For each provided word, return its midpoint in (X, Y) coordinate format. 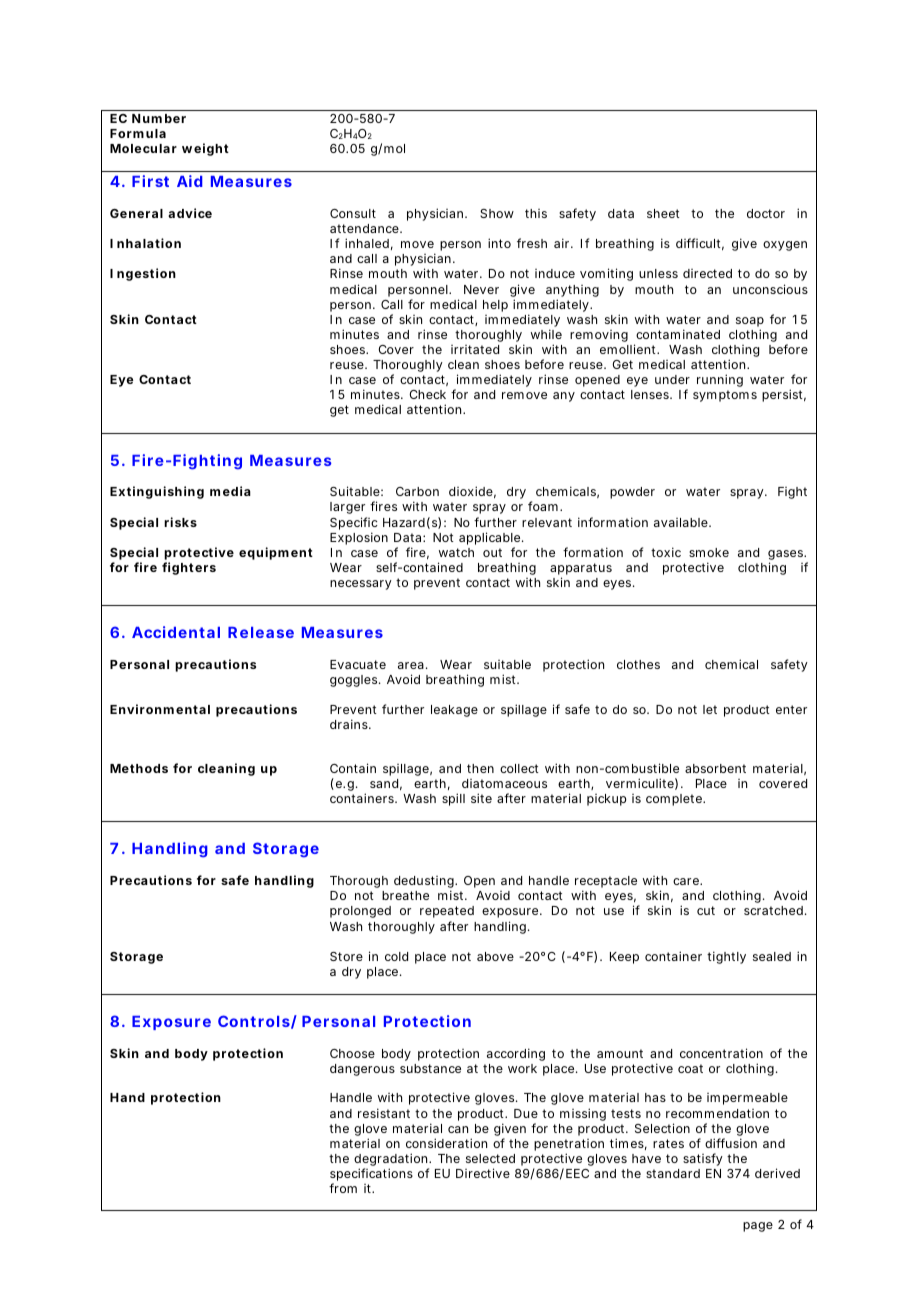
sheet (663, 213)
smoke (709, 552)
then (480, 768)
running (720, 380)
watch (456, 552)
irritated (475, 349)
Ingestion (143, 274)
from (343, 1188)
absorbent (715, 768)
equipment (276, 553)
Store (346, 956)
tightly (726, 957)
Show (497, 213)
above (495, 956)
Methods (139, 768)
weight (205, 149)
